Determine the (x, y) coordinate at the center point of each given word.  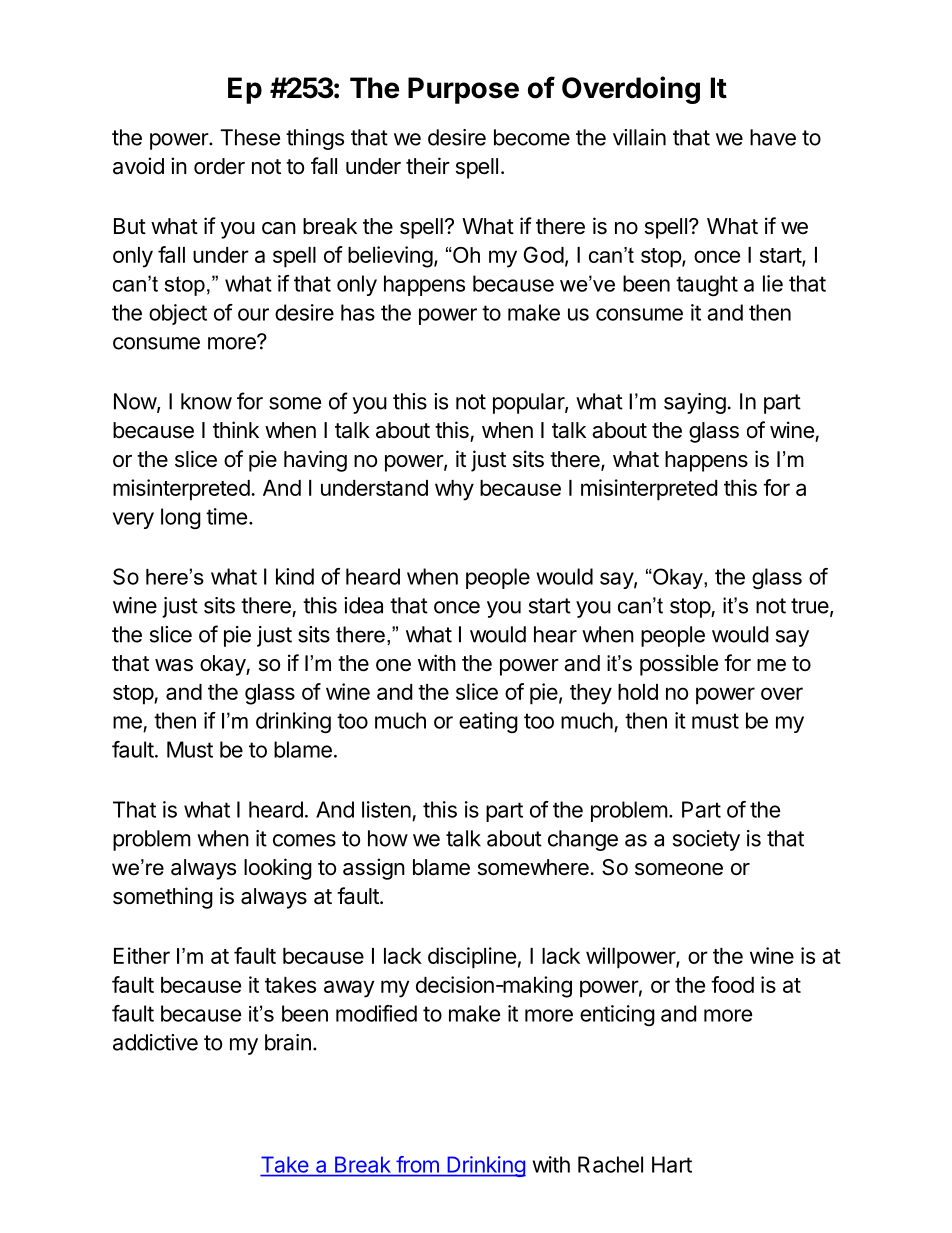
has (358, 312)
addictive (155, 1042)
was (174, 665)
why (454, 490)
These (250, 137)
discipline (472, 958)
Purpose (463, 90)
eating (488, 722)
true (811, 607)
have (773, 137)
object (178, 314)
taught (707, 285)
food (732, 984)
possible (679, 665)
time (226, 516)
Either (142, 955)
